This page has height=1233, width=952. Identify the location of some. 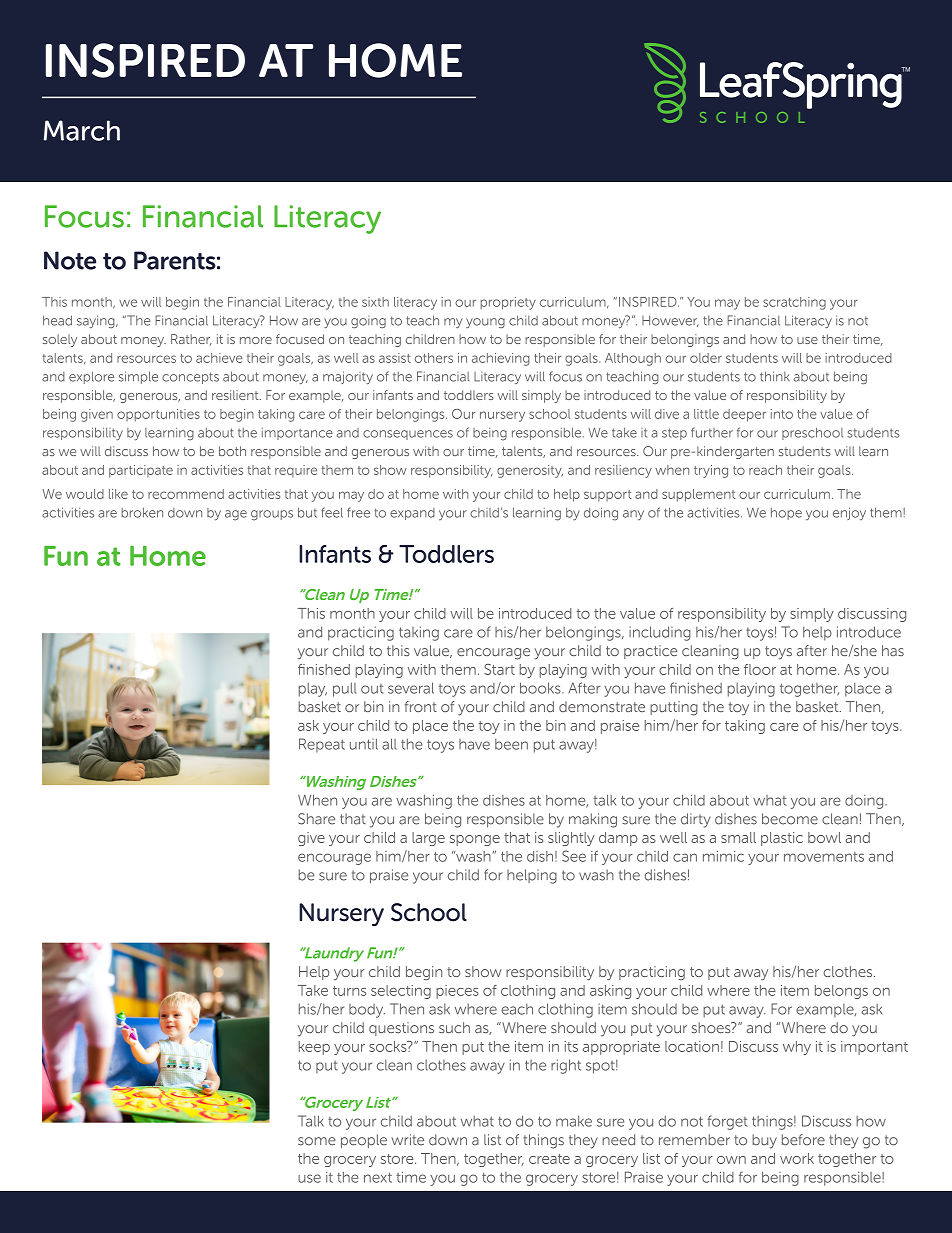
(317, 1141).
